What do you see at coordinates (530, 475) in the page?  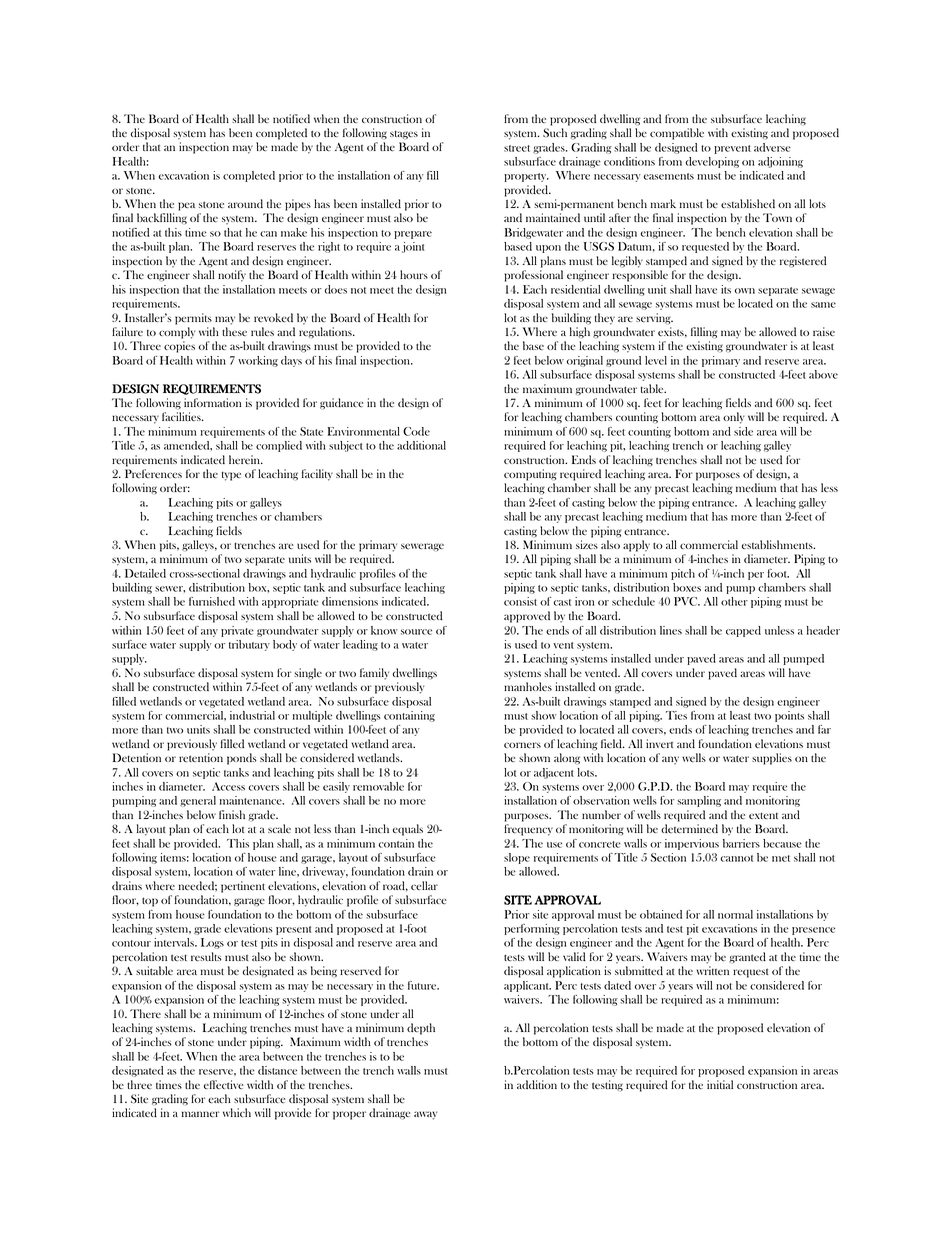 I see `computing` at bounding box center [530, 475].
